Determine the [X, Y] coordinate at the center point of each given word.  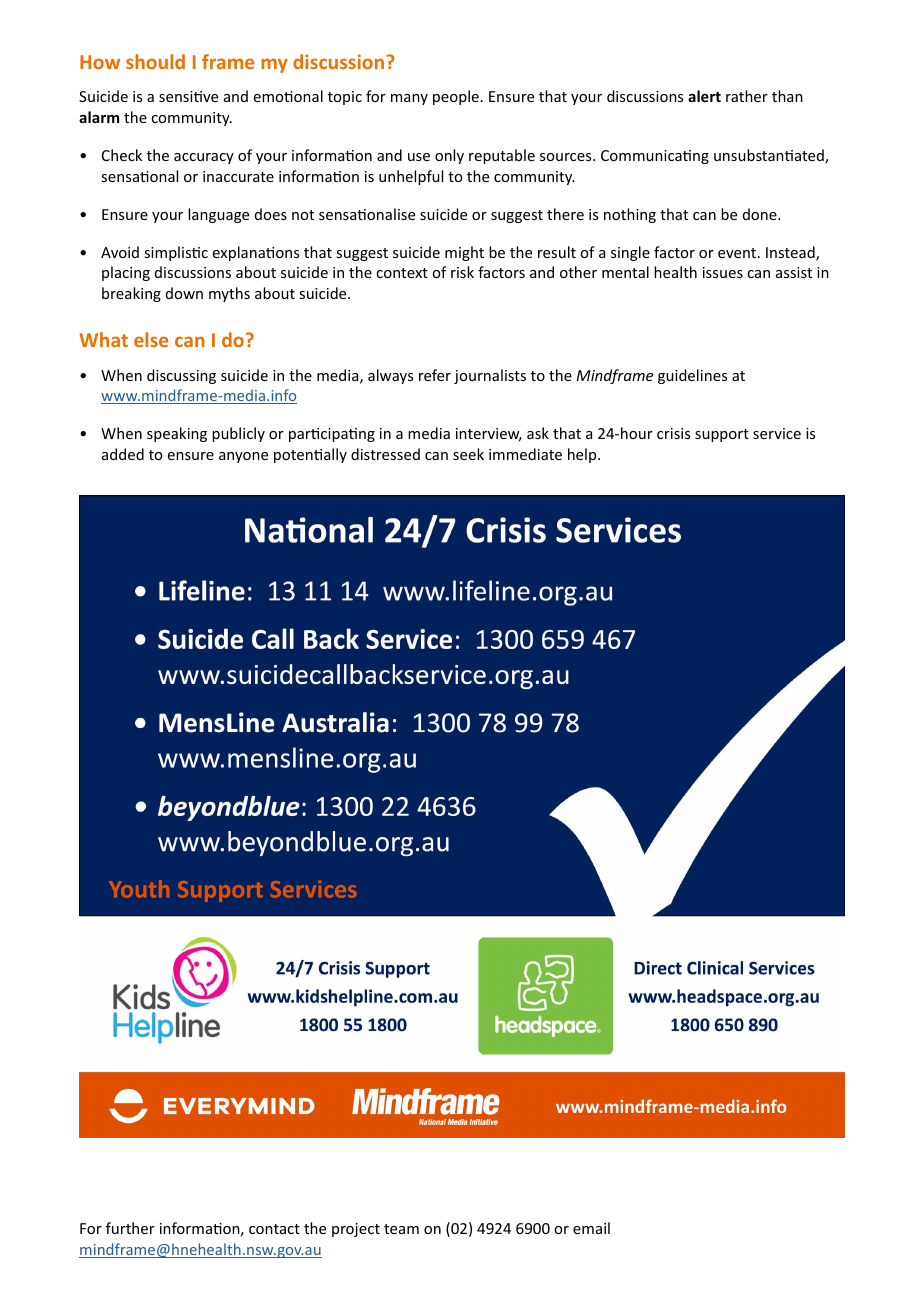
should [155, 61]
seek [468, 454]
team [401, 1229]
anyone [243, 457]
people [456, 97]
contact [274, 1229]
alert [704, 96]
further [130, 1228]
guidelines [692, 376]
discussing [181, 376]
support [722, 435]
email [591, 1228]
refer [435, 375]
